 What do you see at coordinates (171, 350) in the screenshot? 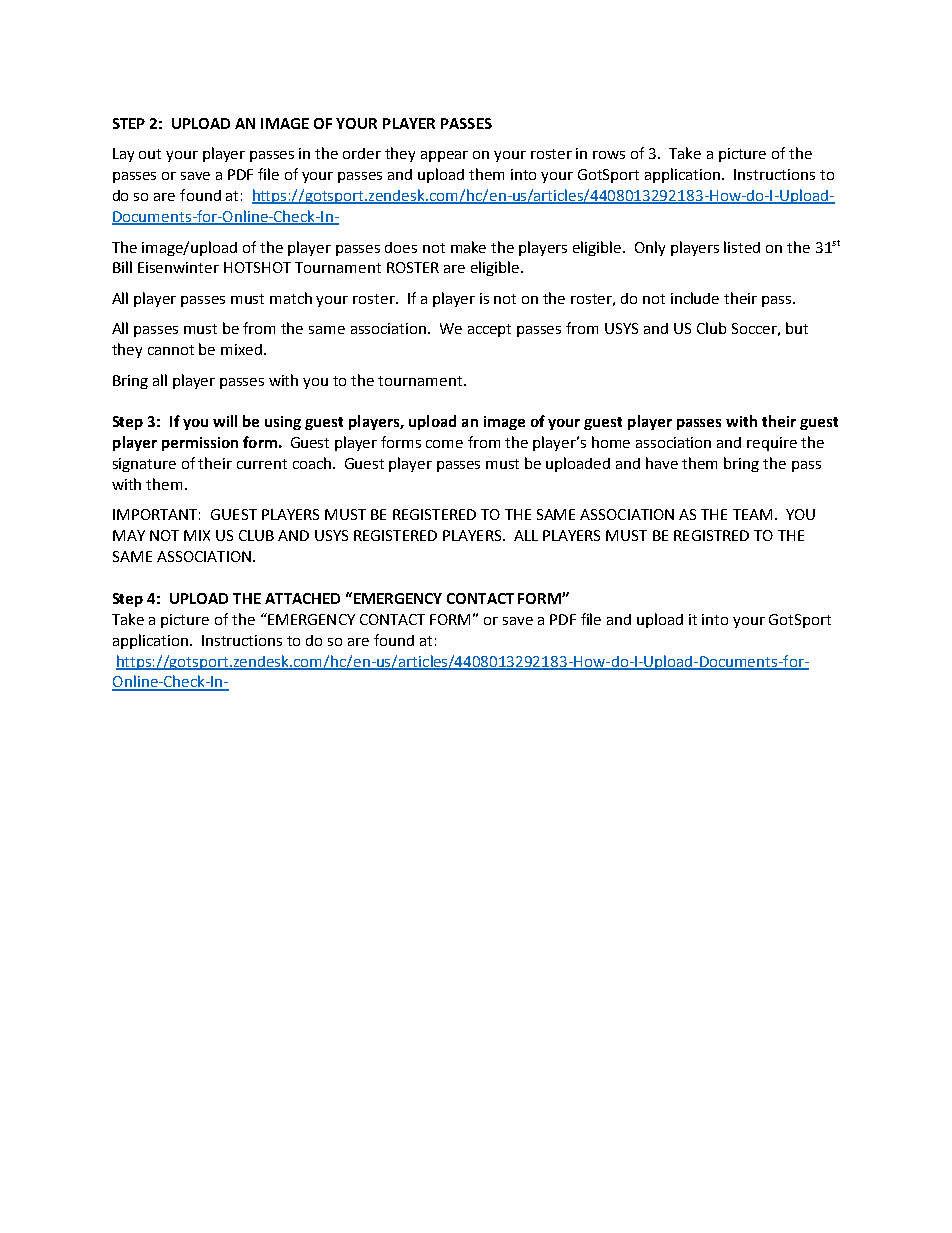
I see `cannot` at bounding box center [171, 350].
